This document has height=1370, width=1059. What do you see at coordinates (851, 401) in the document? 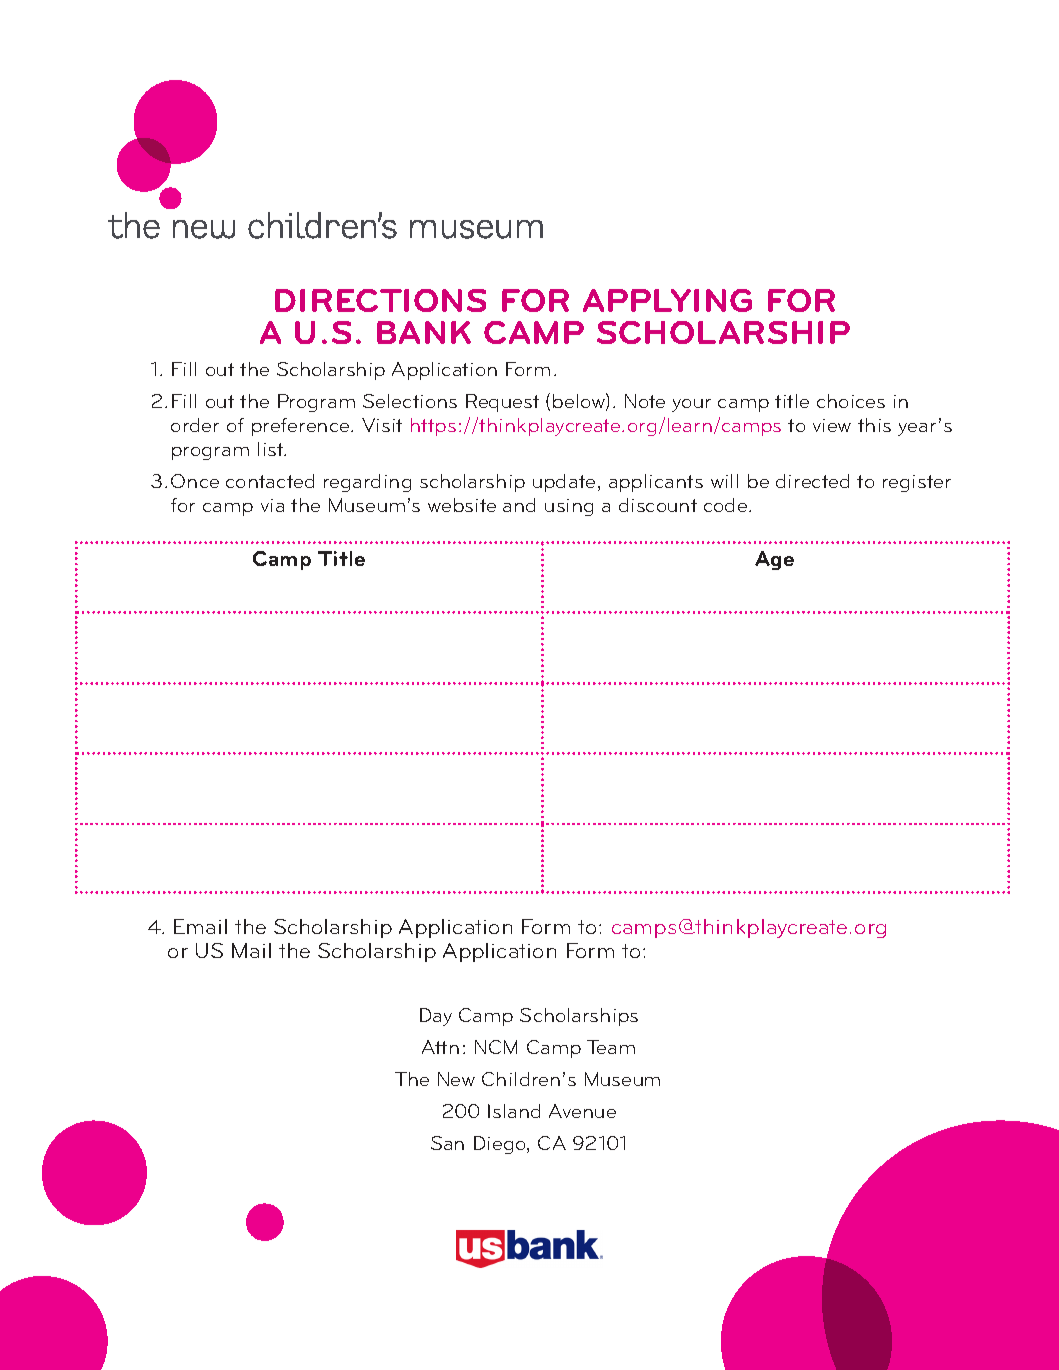
I see `choices` at bounding box center [851, 401].
